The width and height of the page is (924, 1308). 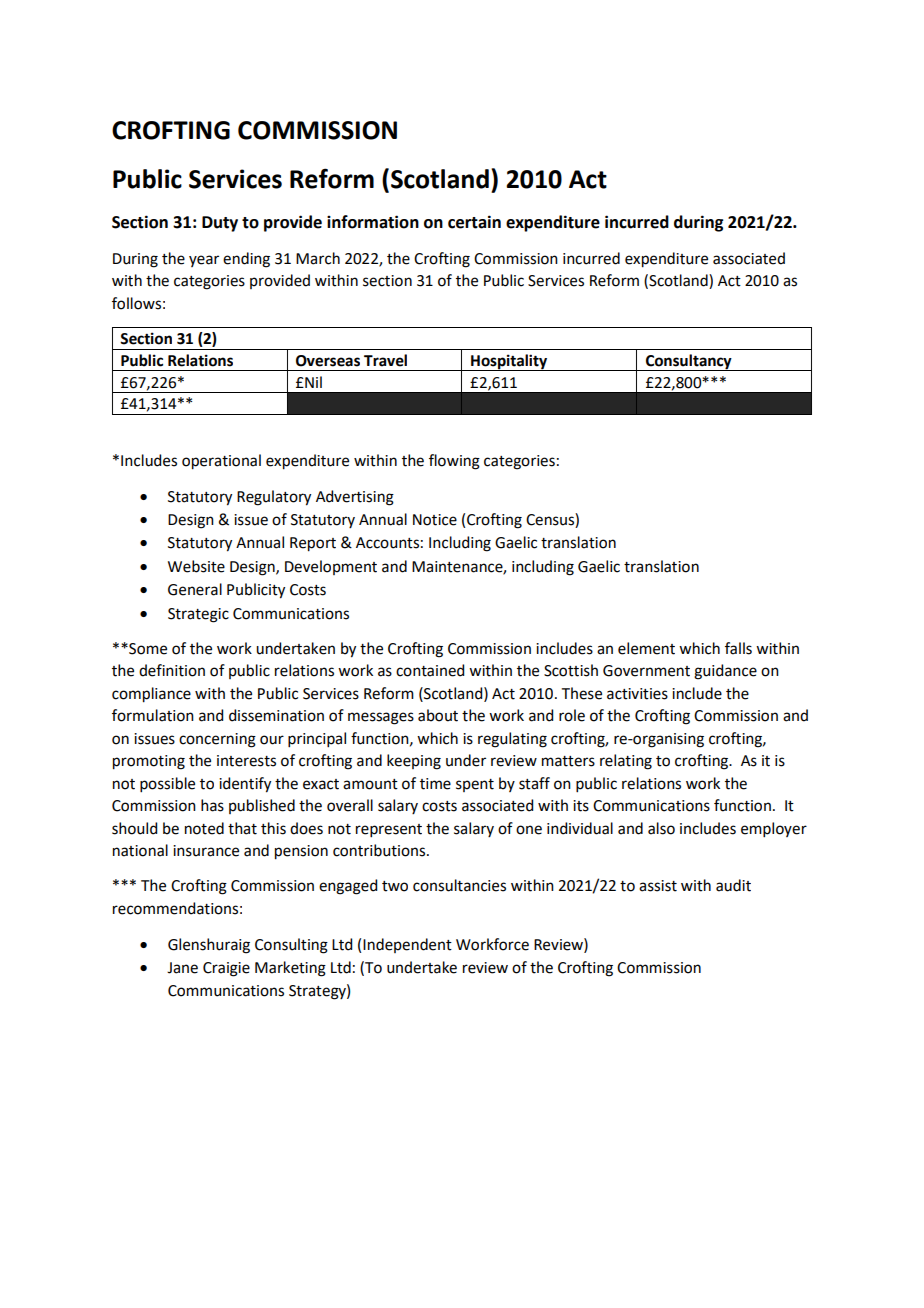 What do you see at coordinates (689, 362) in the page?
I see `Consultancy` at bounding box center [689, 362].
